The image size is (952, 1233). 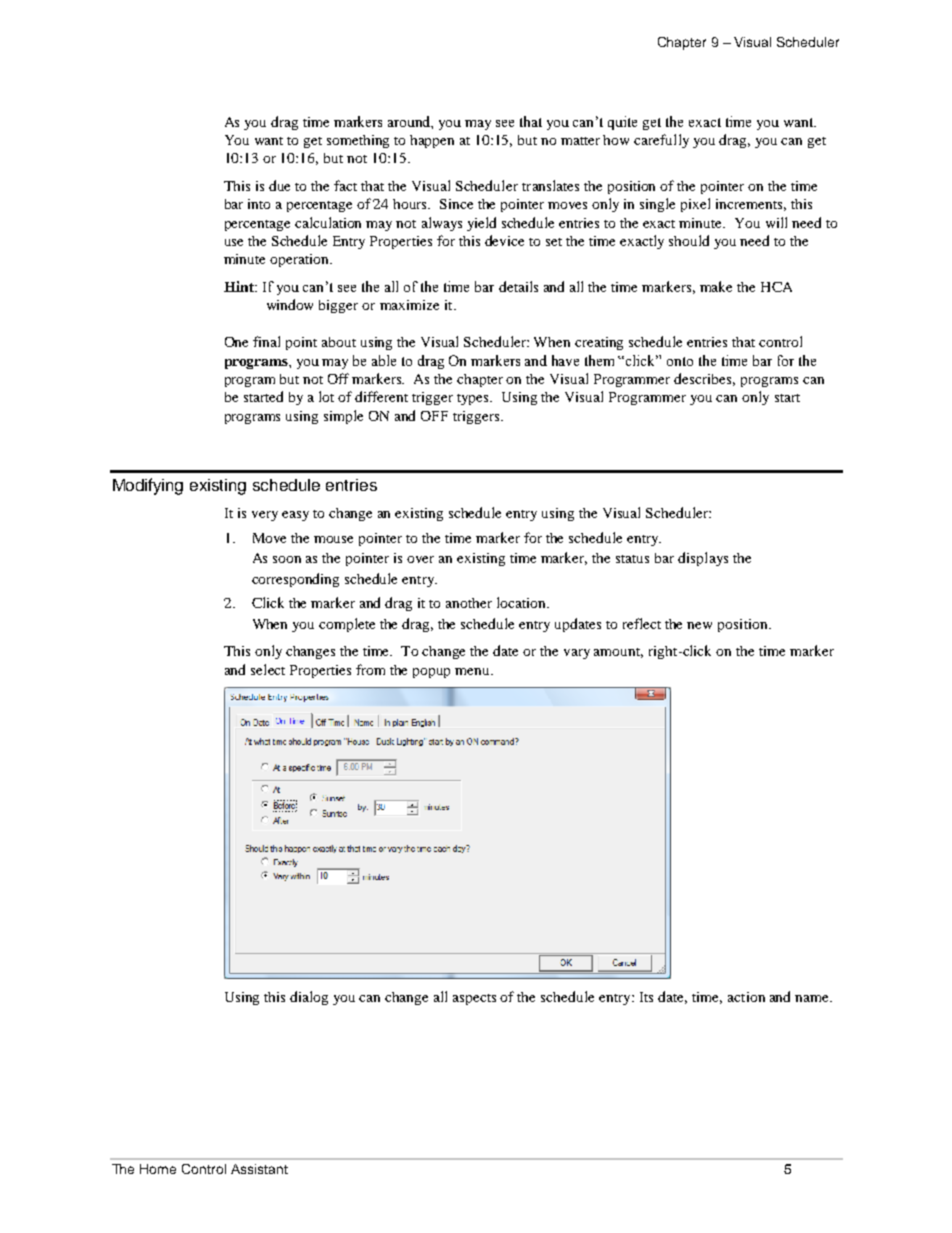 What do you see at coordinates (236, 342) in the image?
I see `One` at bounding box center [236, 342].
